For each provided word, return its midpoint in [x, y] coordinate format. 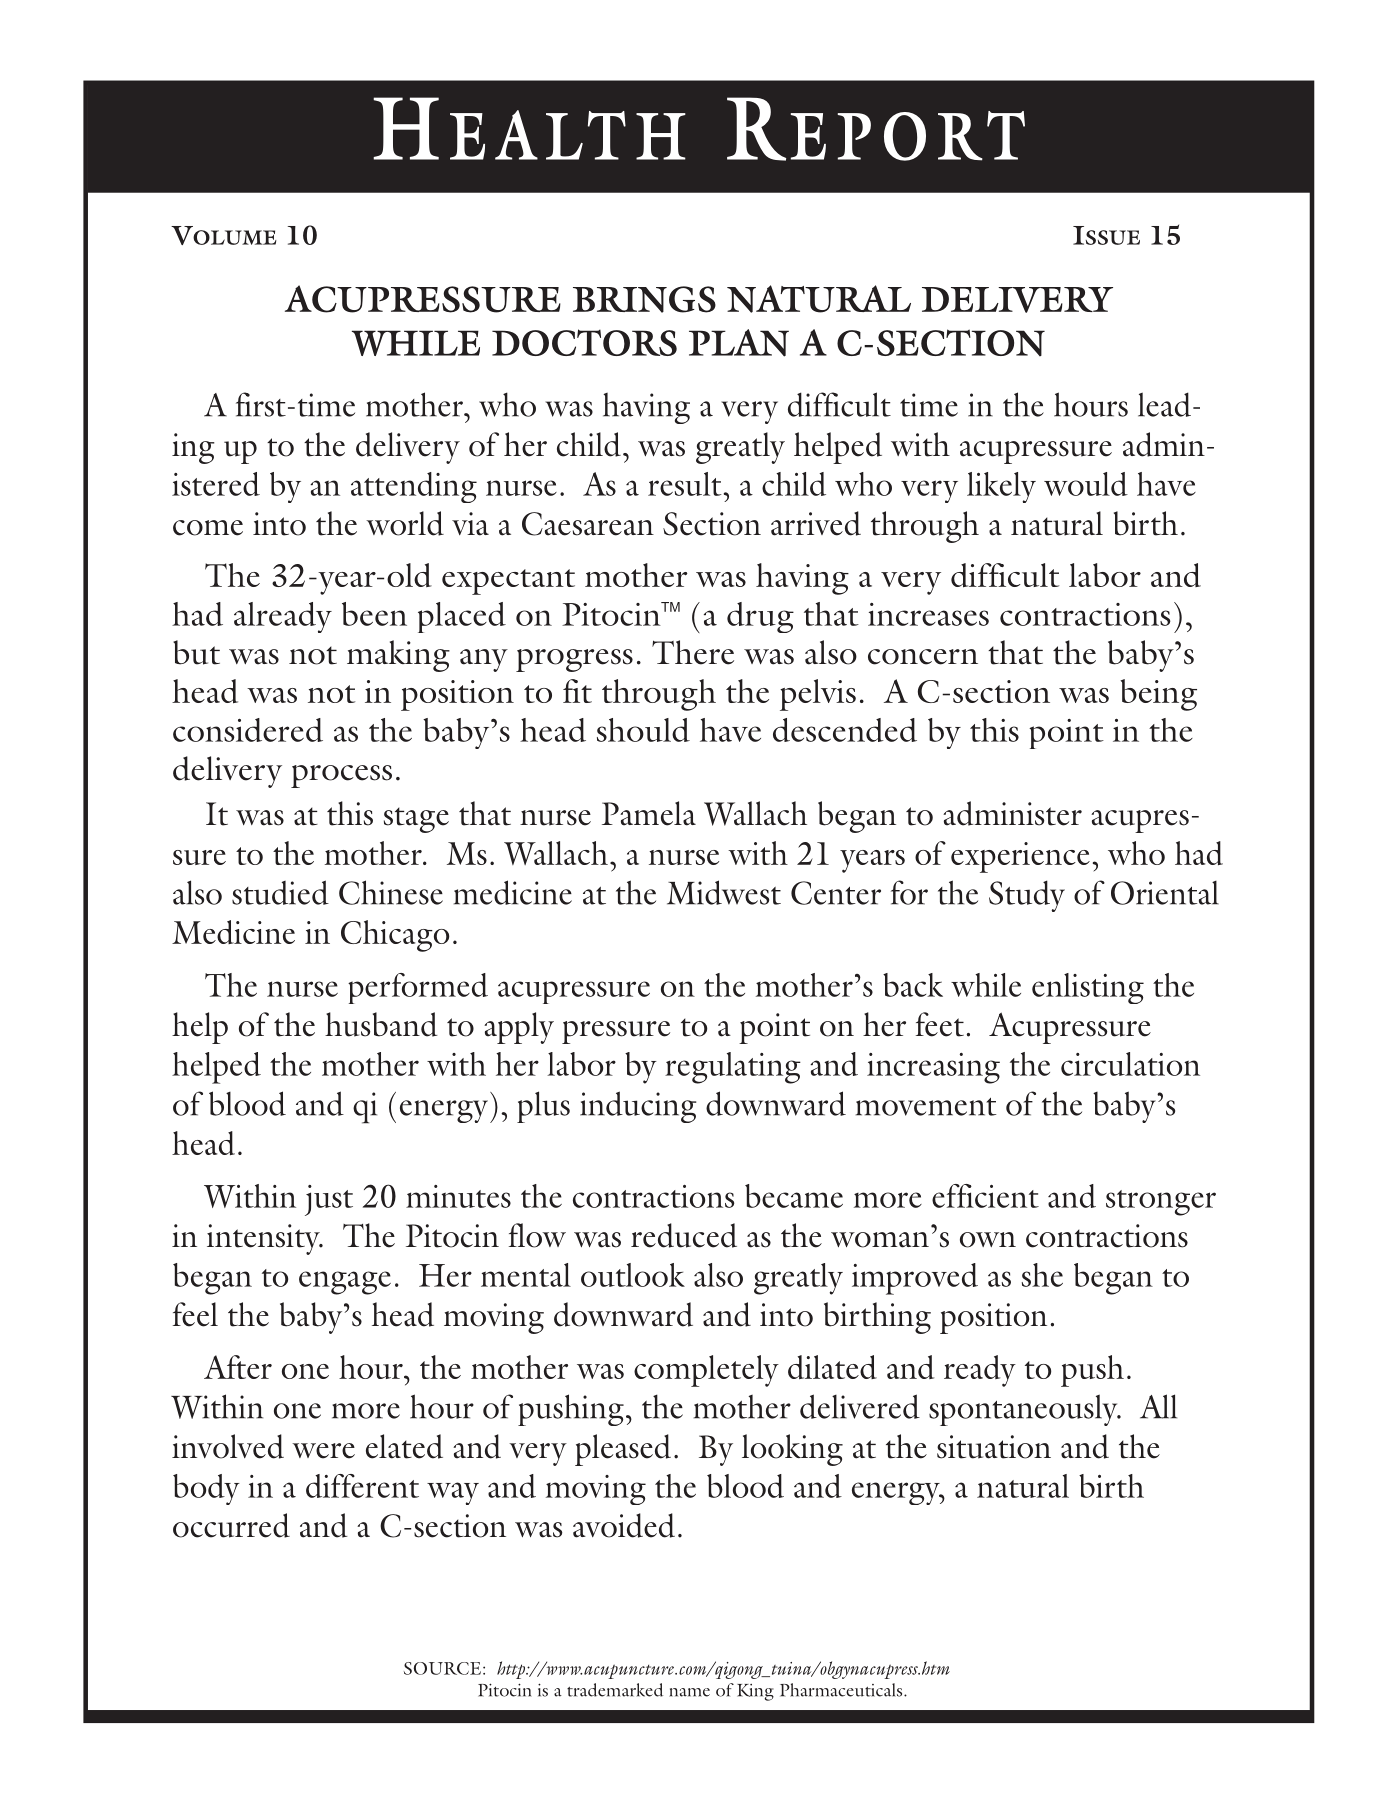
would [1086, 484]
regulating [733, 1068]
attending [414, 487]
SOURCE [442, 1668]
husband [381, 1024]
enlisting [1088, 988]
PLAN [739, 343]
